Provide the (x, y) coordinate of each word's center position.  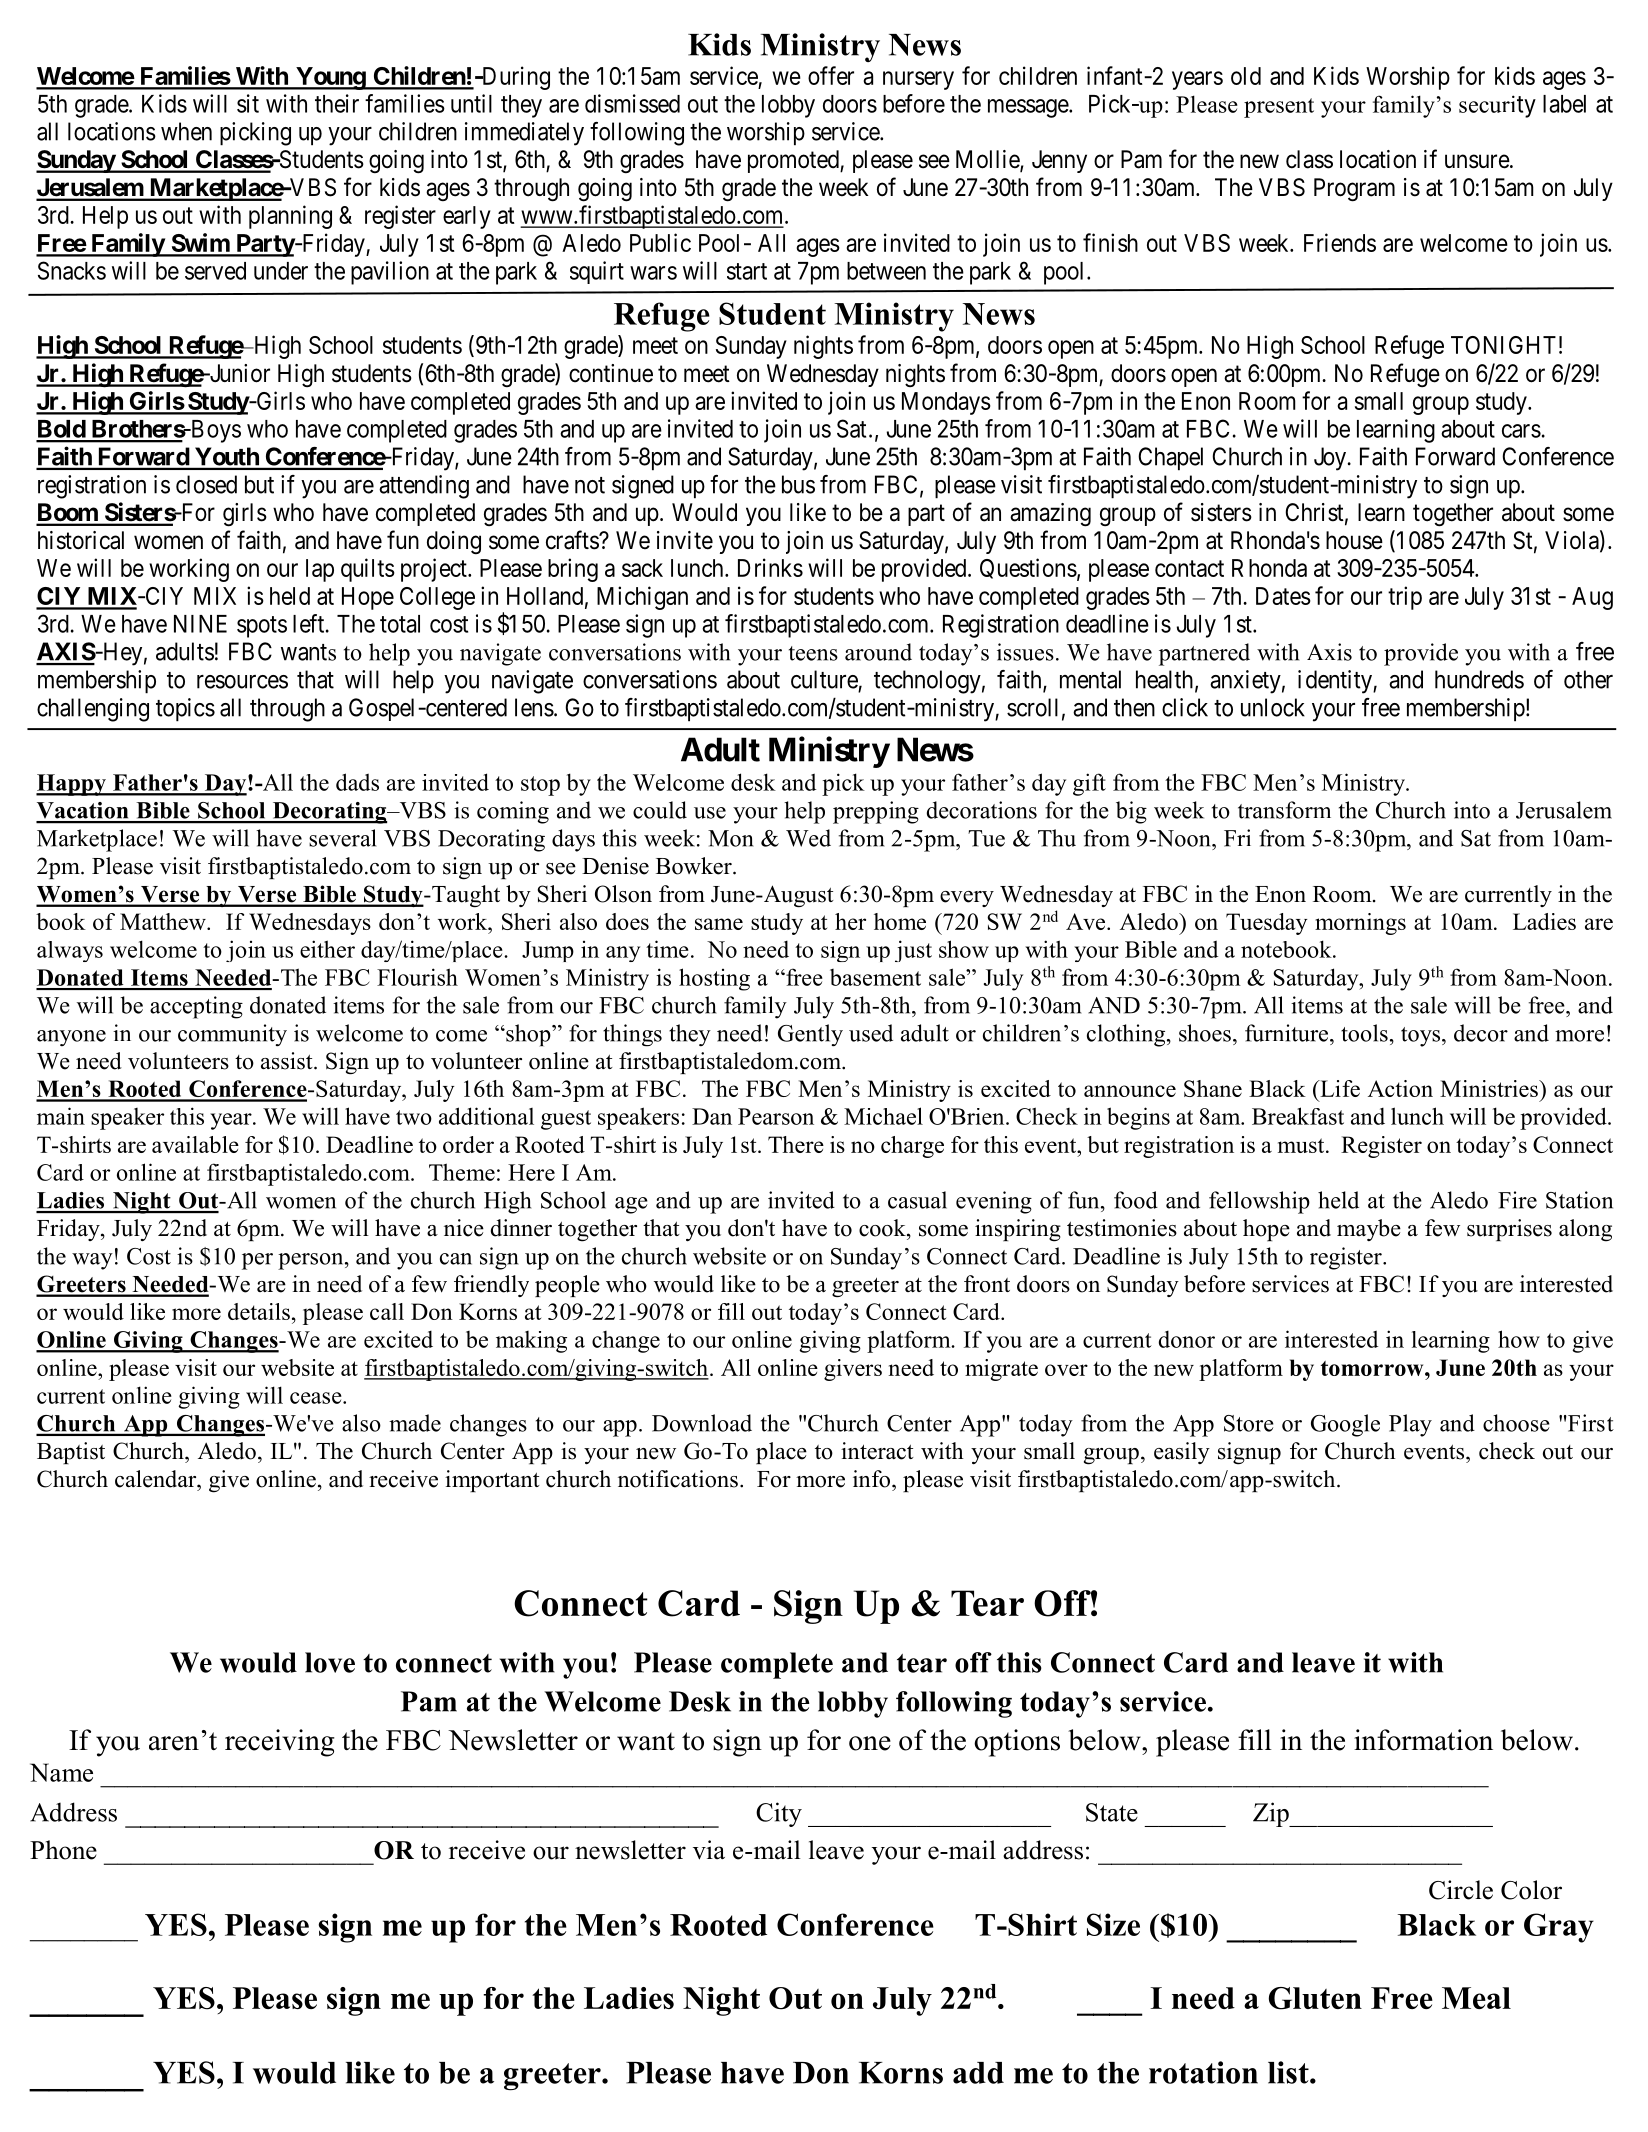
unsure (1477, 161)
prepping (876, 812)
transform (1284, 810)
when (186, 131)
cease (317, 1398)
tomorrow (1373, 1368)
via (709, 1850)
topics (185, 710)
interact (877, 1451)
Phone (63, 1850)
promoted (794, 161)
